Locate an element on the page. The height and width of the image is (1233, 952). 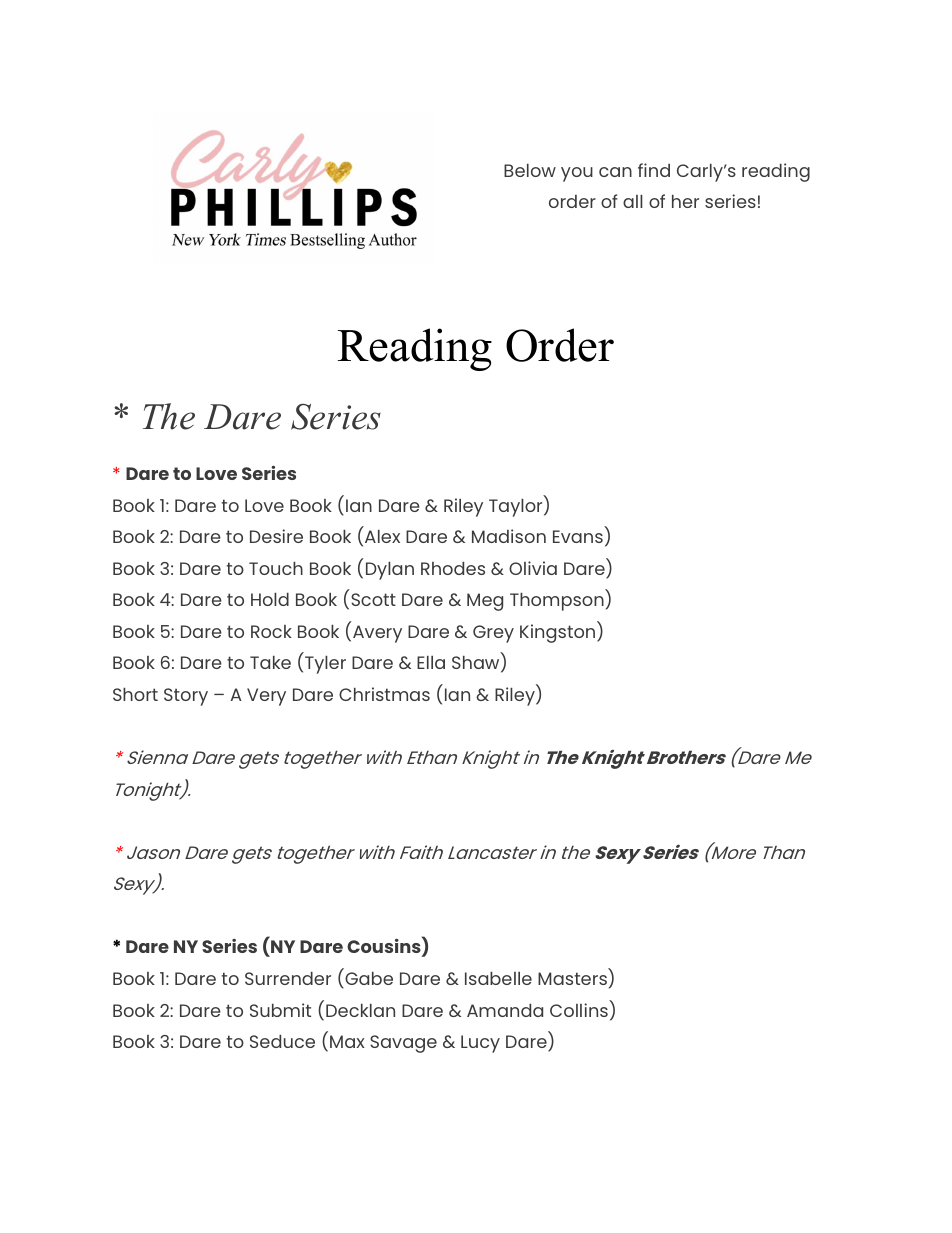
Desire is located at coordinates (276, 536).
